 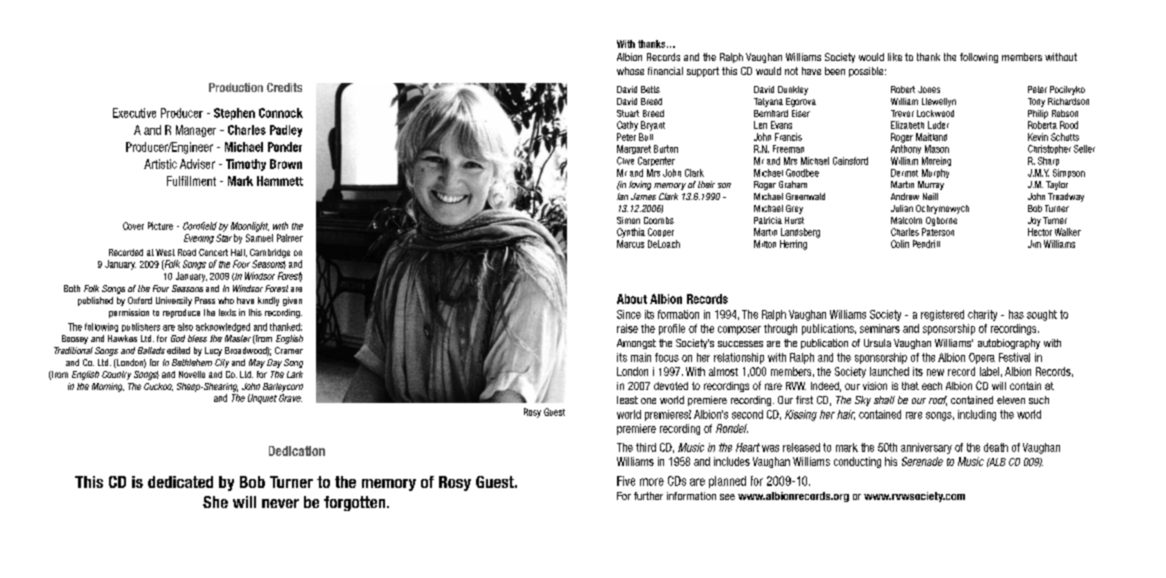 What do you see at coordinates (178, 350) in the screenshot?
I see `edited` at bounding box center [178, 350].
